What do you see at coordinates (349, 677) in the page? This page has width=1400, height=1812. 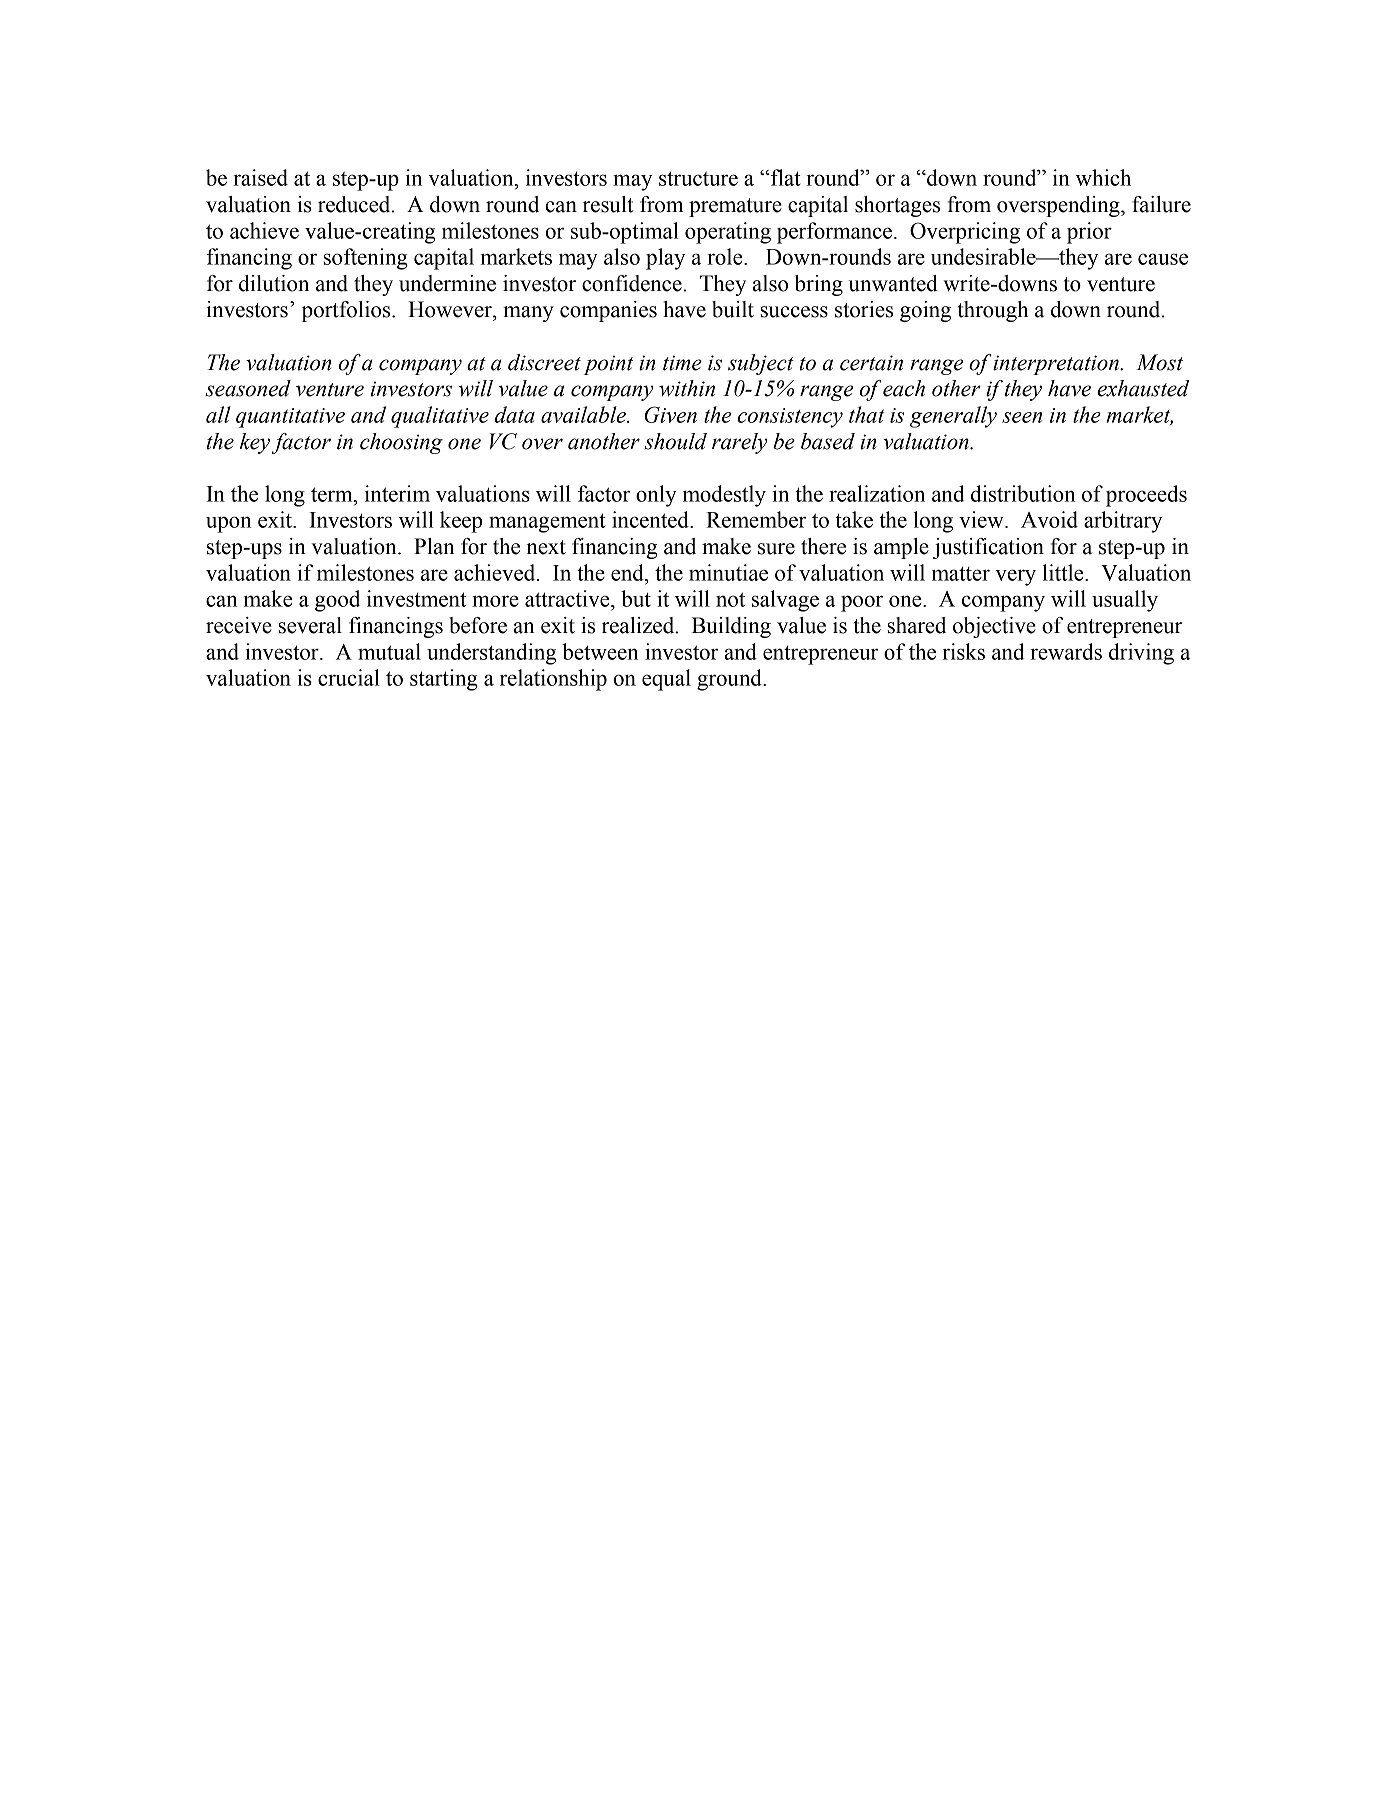 I see `crucial` at bounding box center [349, 677].
